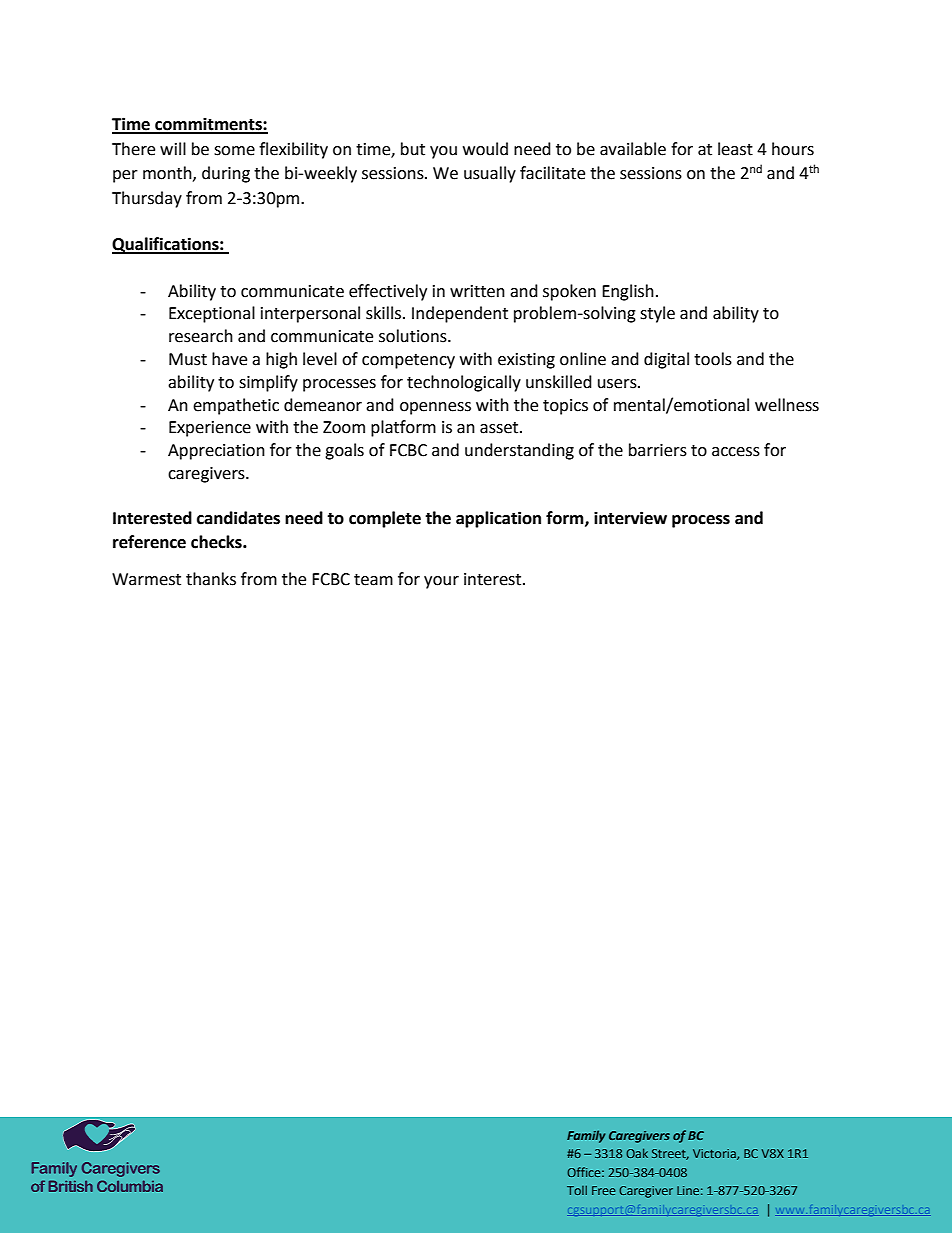 This document has height=1233, width=952. Describe the element at coordinates (630, 518) in the document. I see `interview` at that location.
